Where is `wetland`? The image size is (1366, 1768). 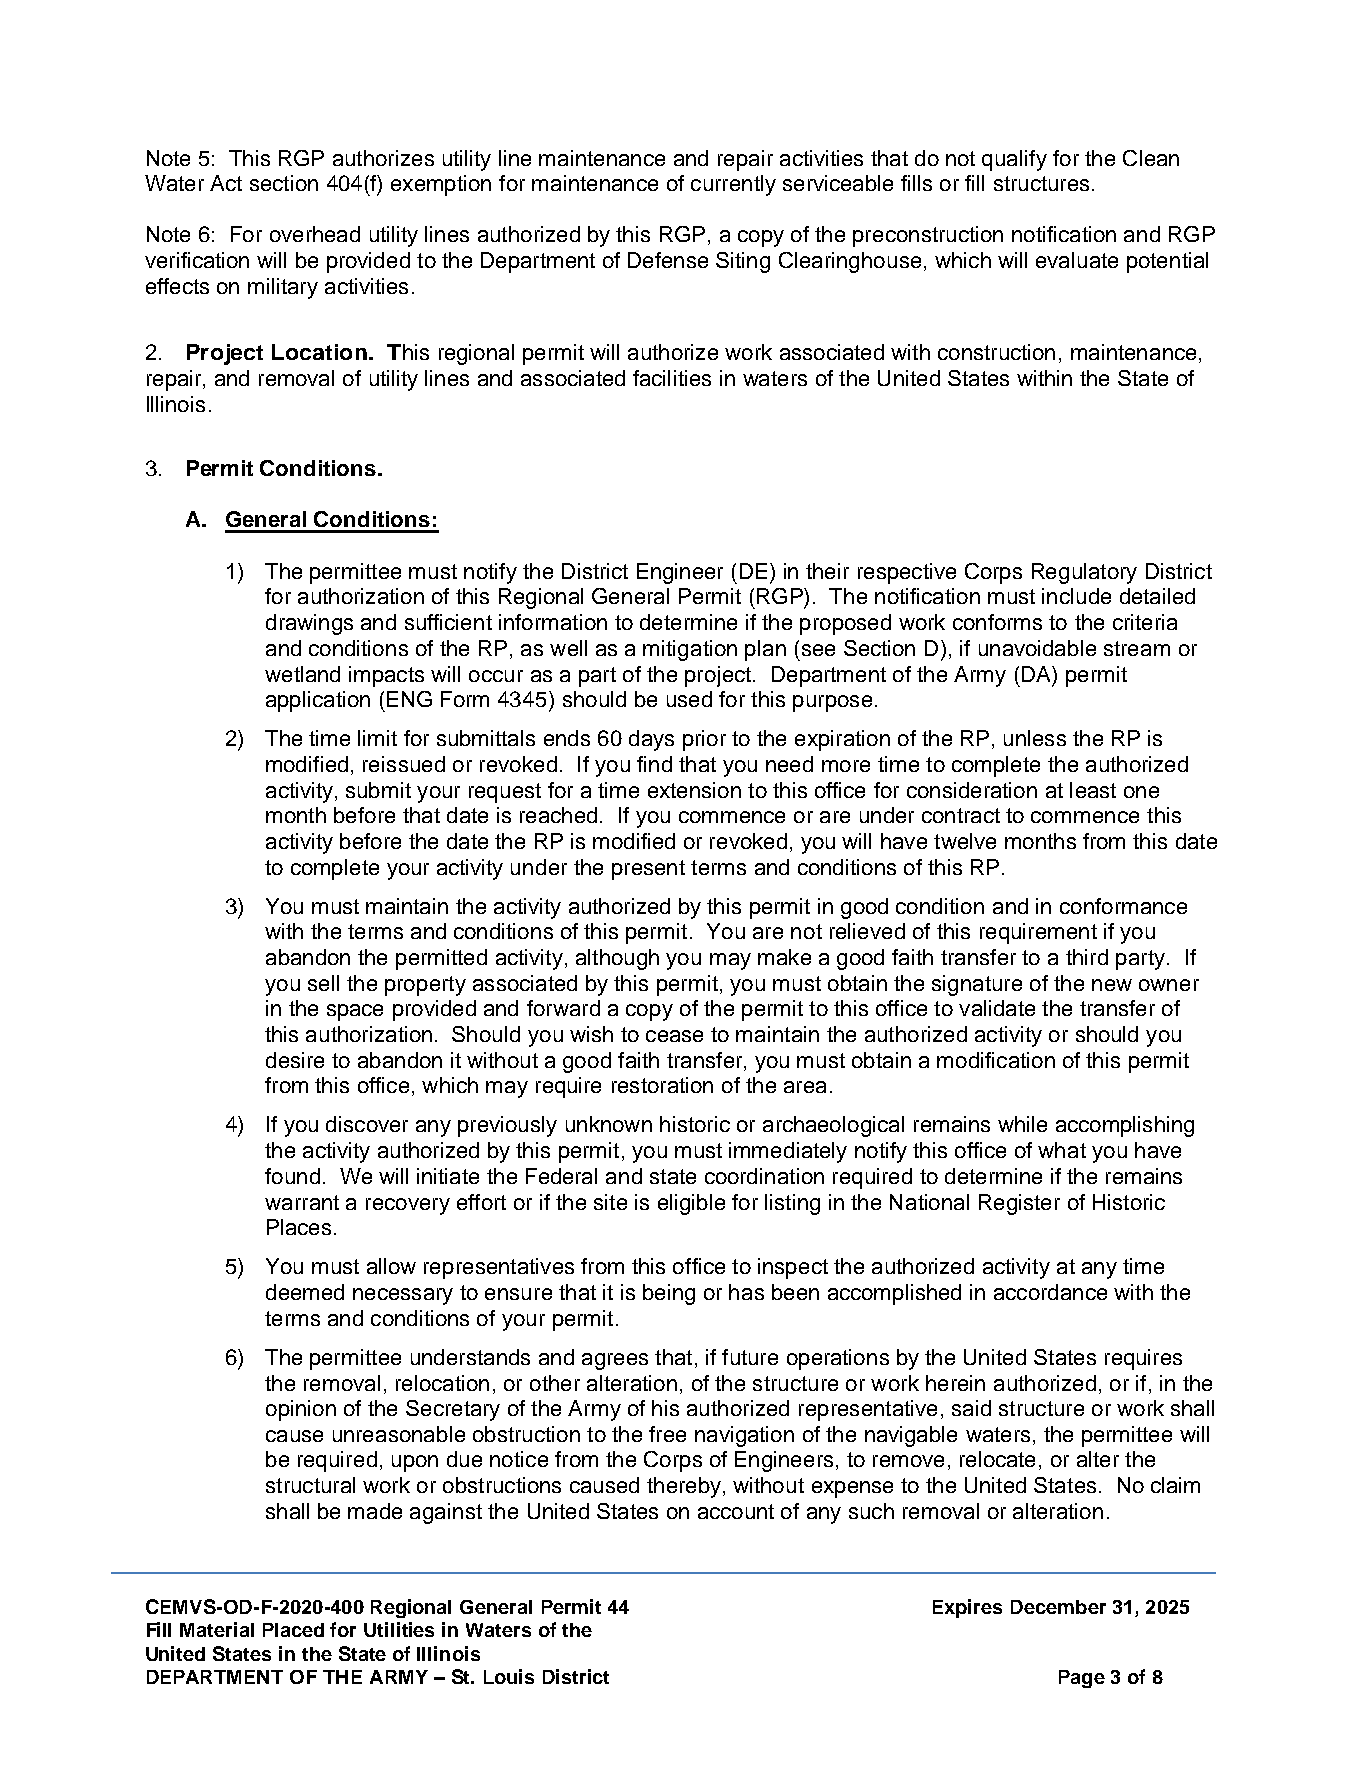 wetland is located at coordinates (302, 674).
